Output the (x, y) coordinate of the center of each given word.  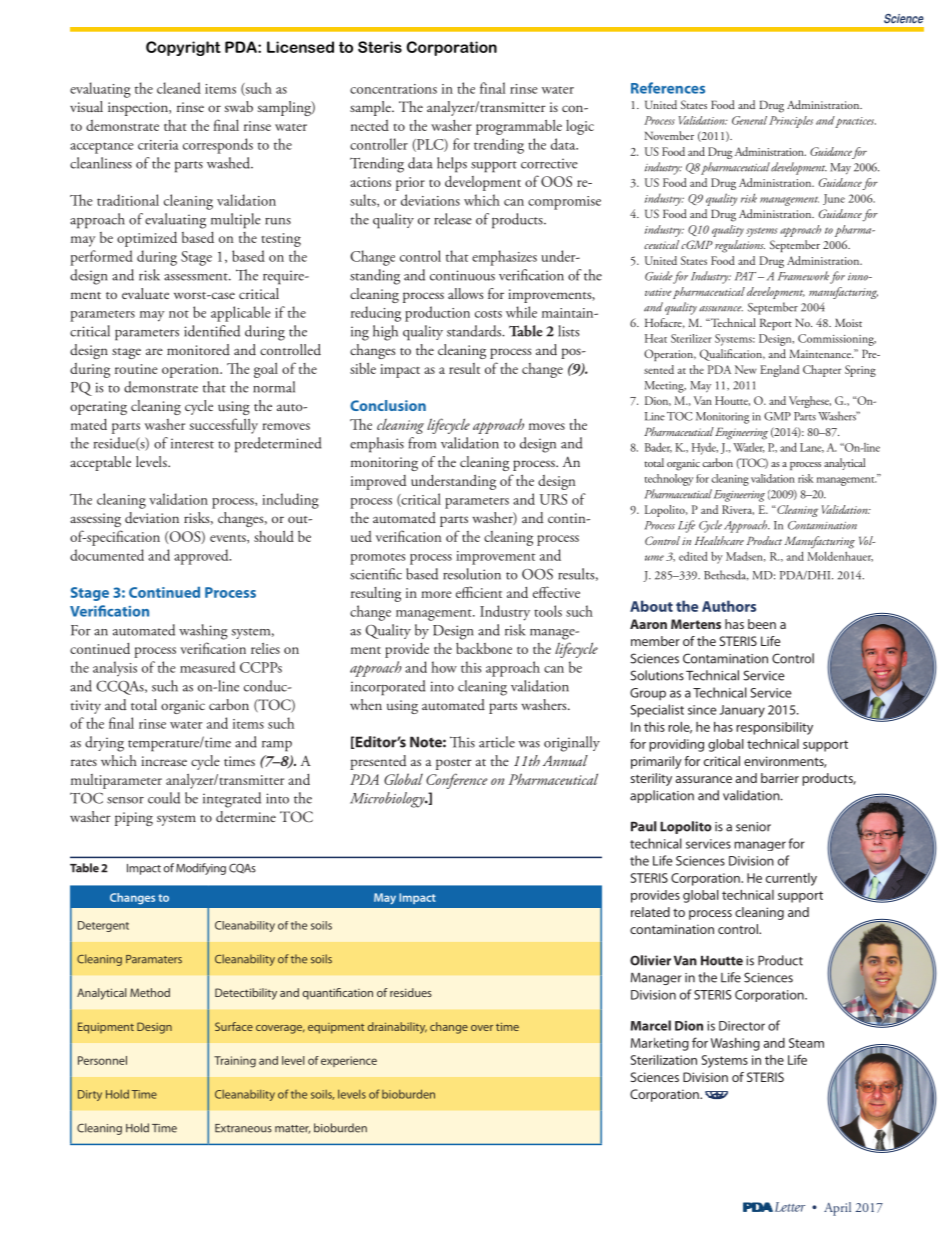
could (164, 798)
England (779, 371)
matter (292, 1129)
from (422, 443)
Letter (788, 1207)
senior (753, 827)
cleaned (179, 88)
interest (192, 443)
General (749, 120)
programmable (519, 127)
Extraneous (243, 1128)
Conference (457, 781)
